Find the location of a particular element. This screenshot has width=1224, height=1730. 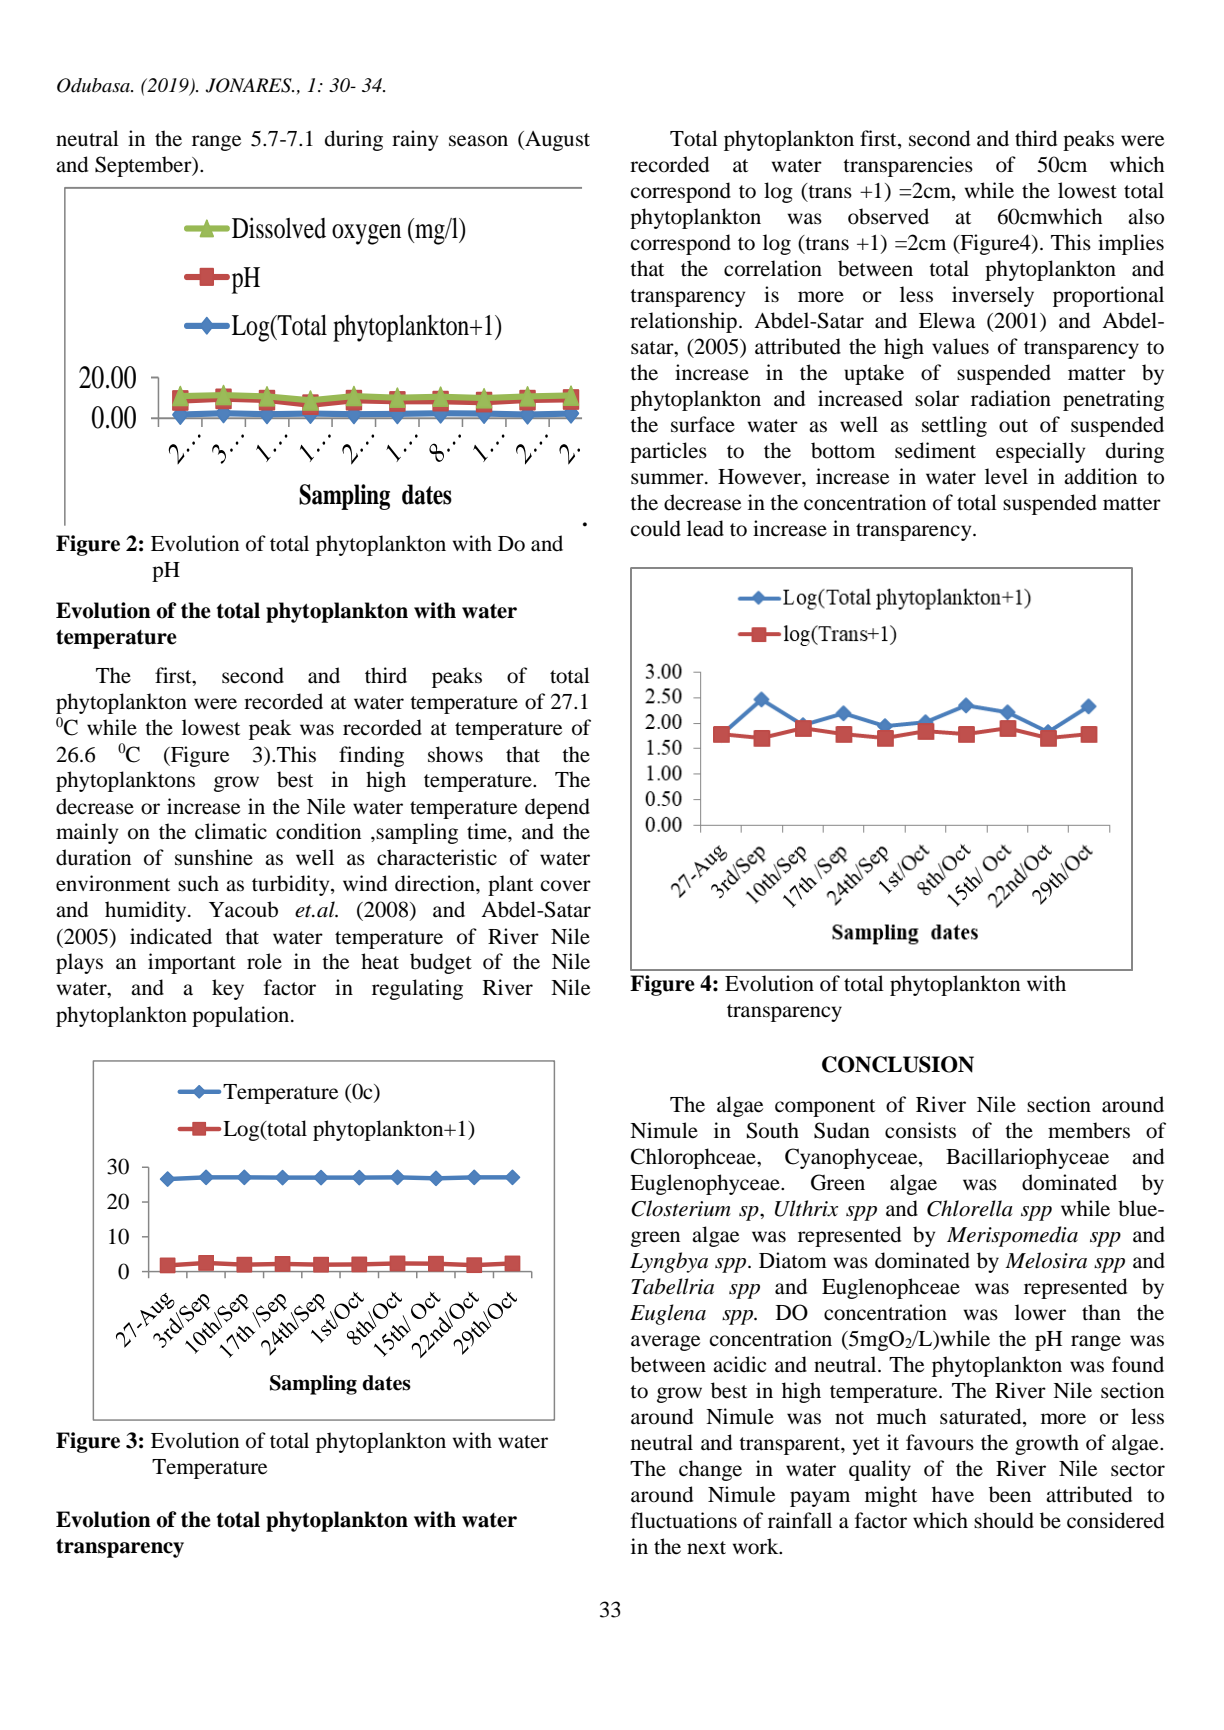

August is located at coordinates (556, 141).
